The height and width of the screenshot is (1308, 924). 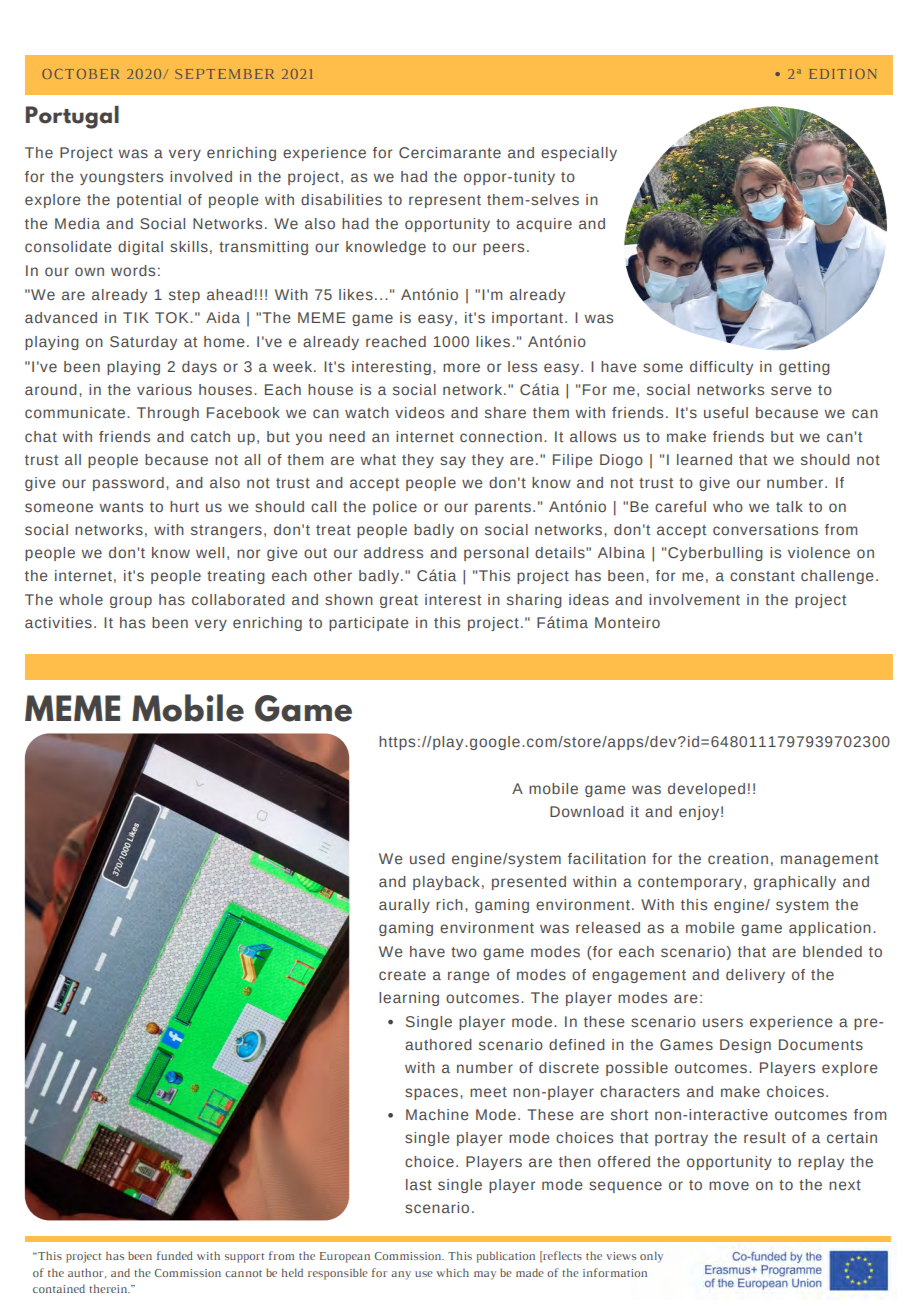 What do you see at coordinates (843, 74) in the screenshot?
I see `EDITION` at bounding box center [843, 74].
